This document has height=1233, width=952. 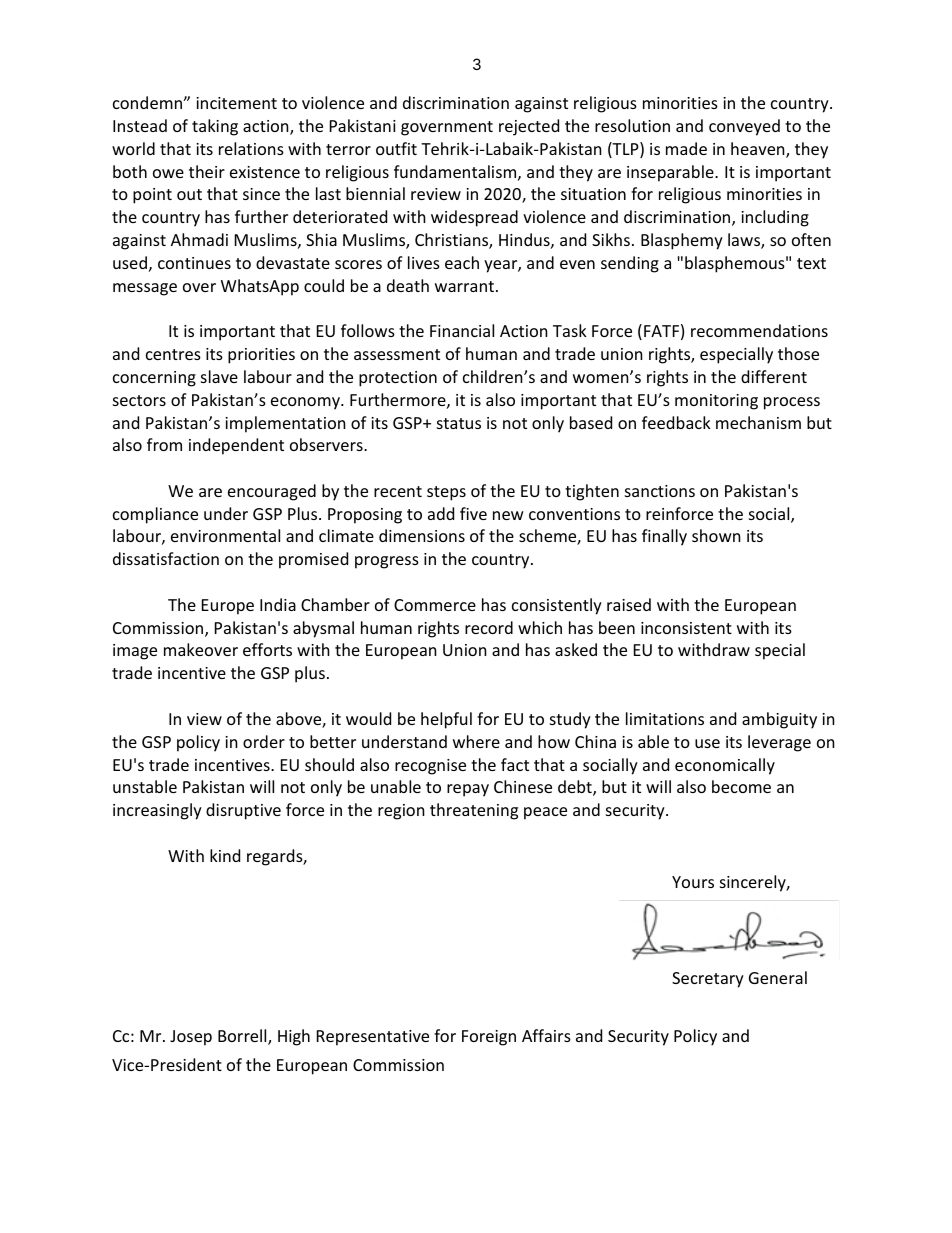 What do you see at coordinates (529, 127) in the document?
I see `rejected` at bounding box center [529, 127].
